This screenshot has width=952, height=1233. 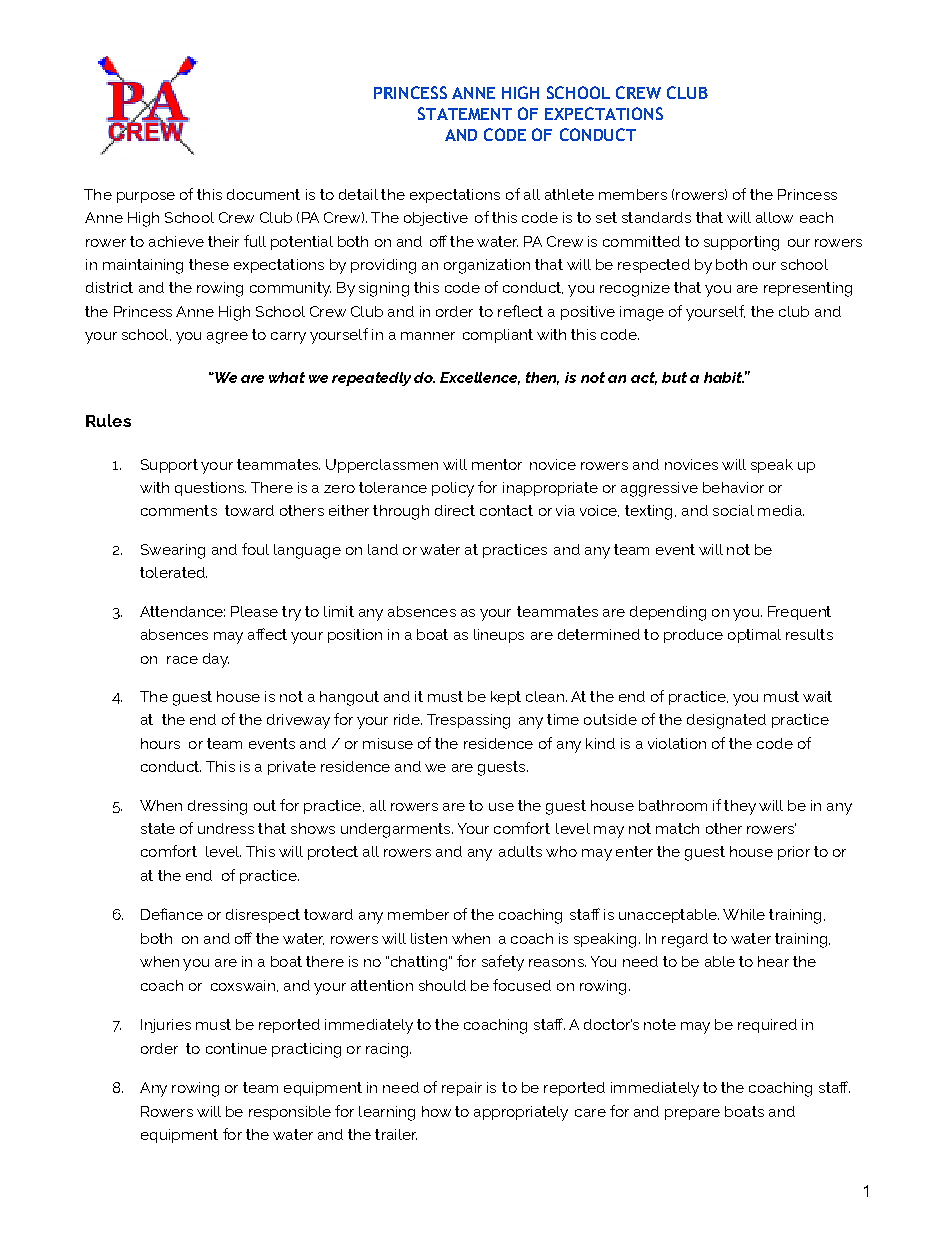 I want to click on Excellence, so click(x=480, y=378).
